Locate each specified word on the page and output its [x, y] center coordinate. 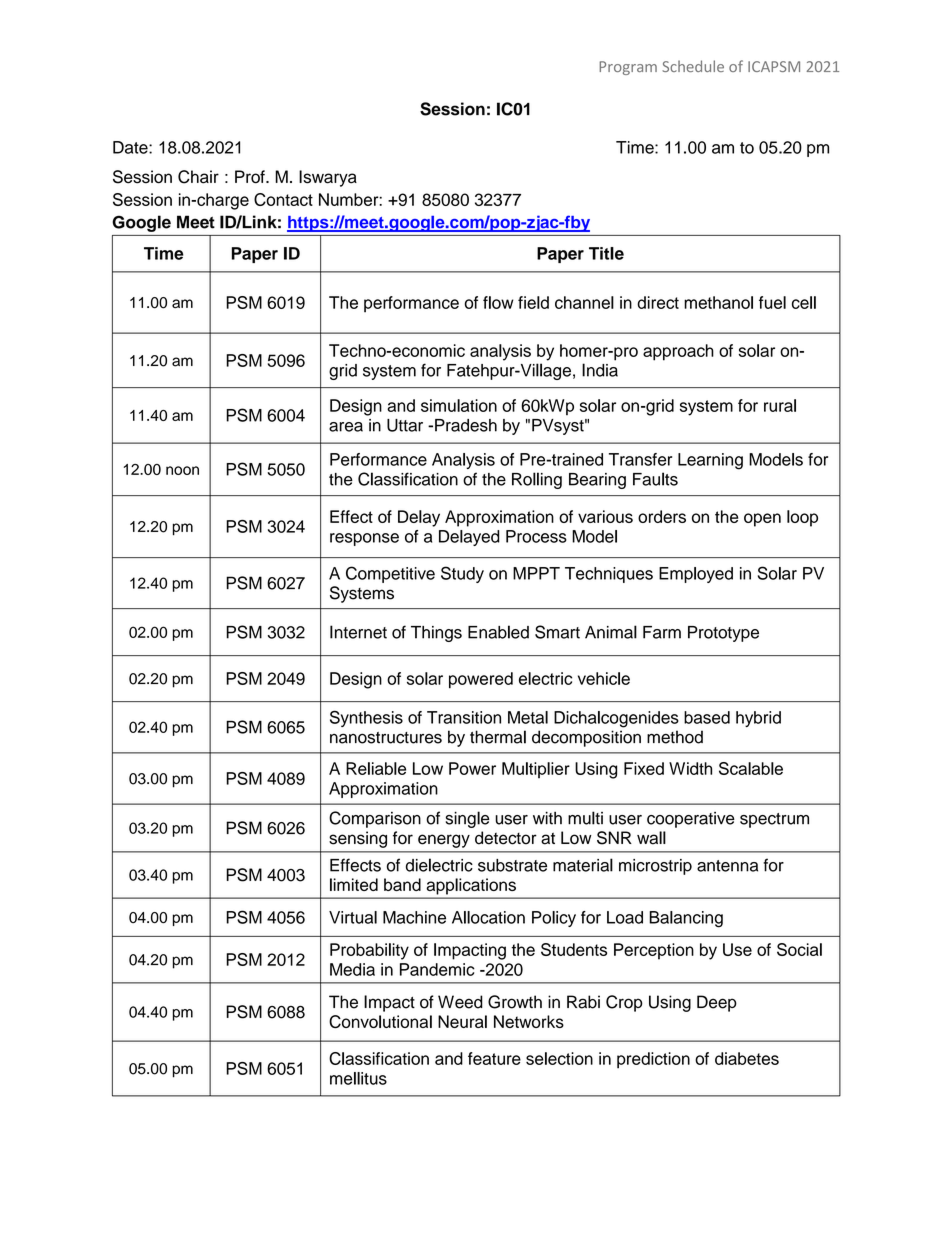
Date [131, 147]
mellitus [358, 1078]
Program [628, 68]
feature [494, 1058]
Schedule [693, 66]
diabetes [747, 1058]
